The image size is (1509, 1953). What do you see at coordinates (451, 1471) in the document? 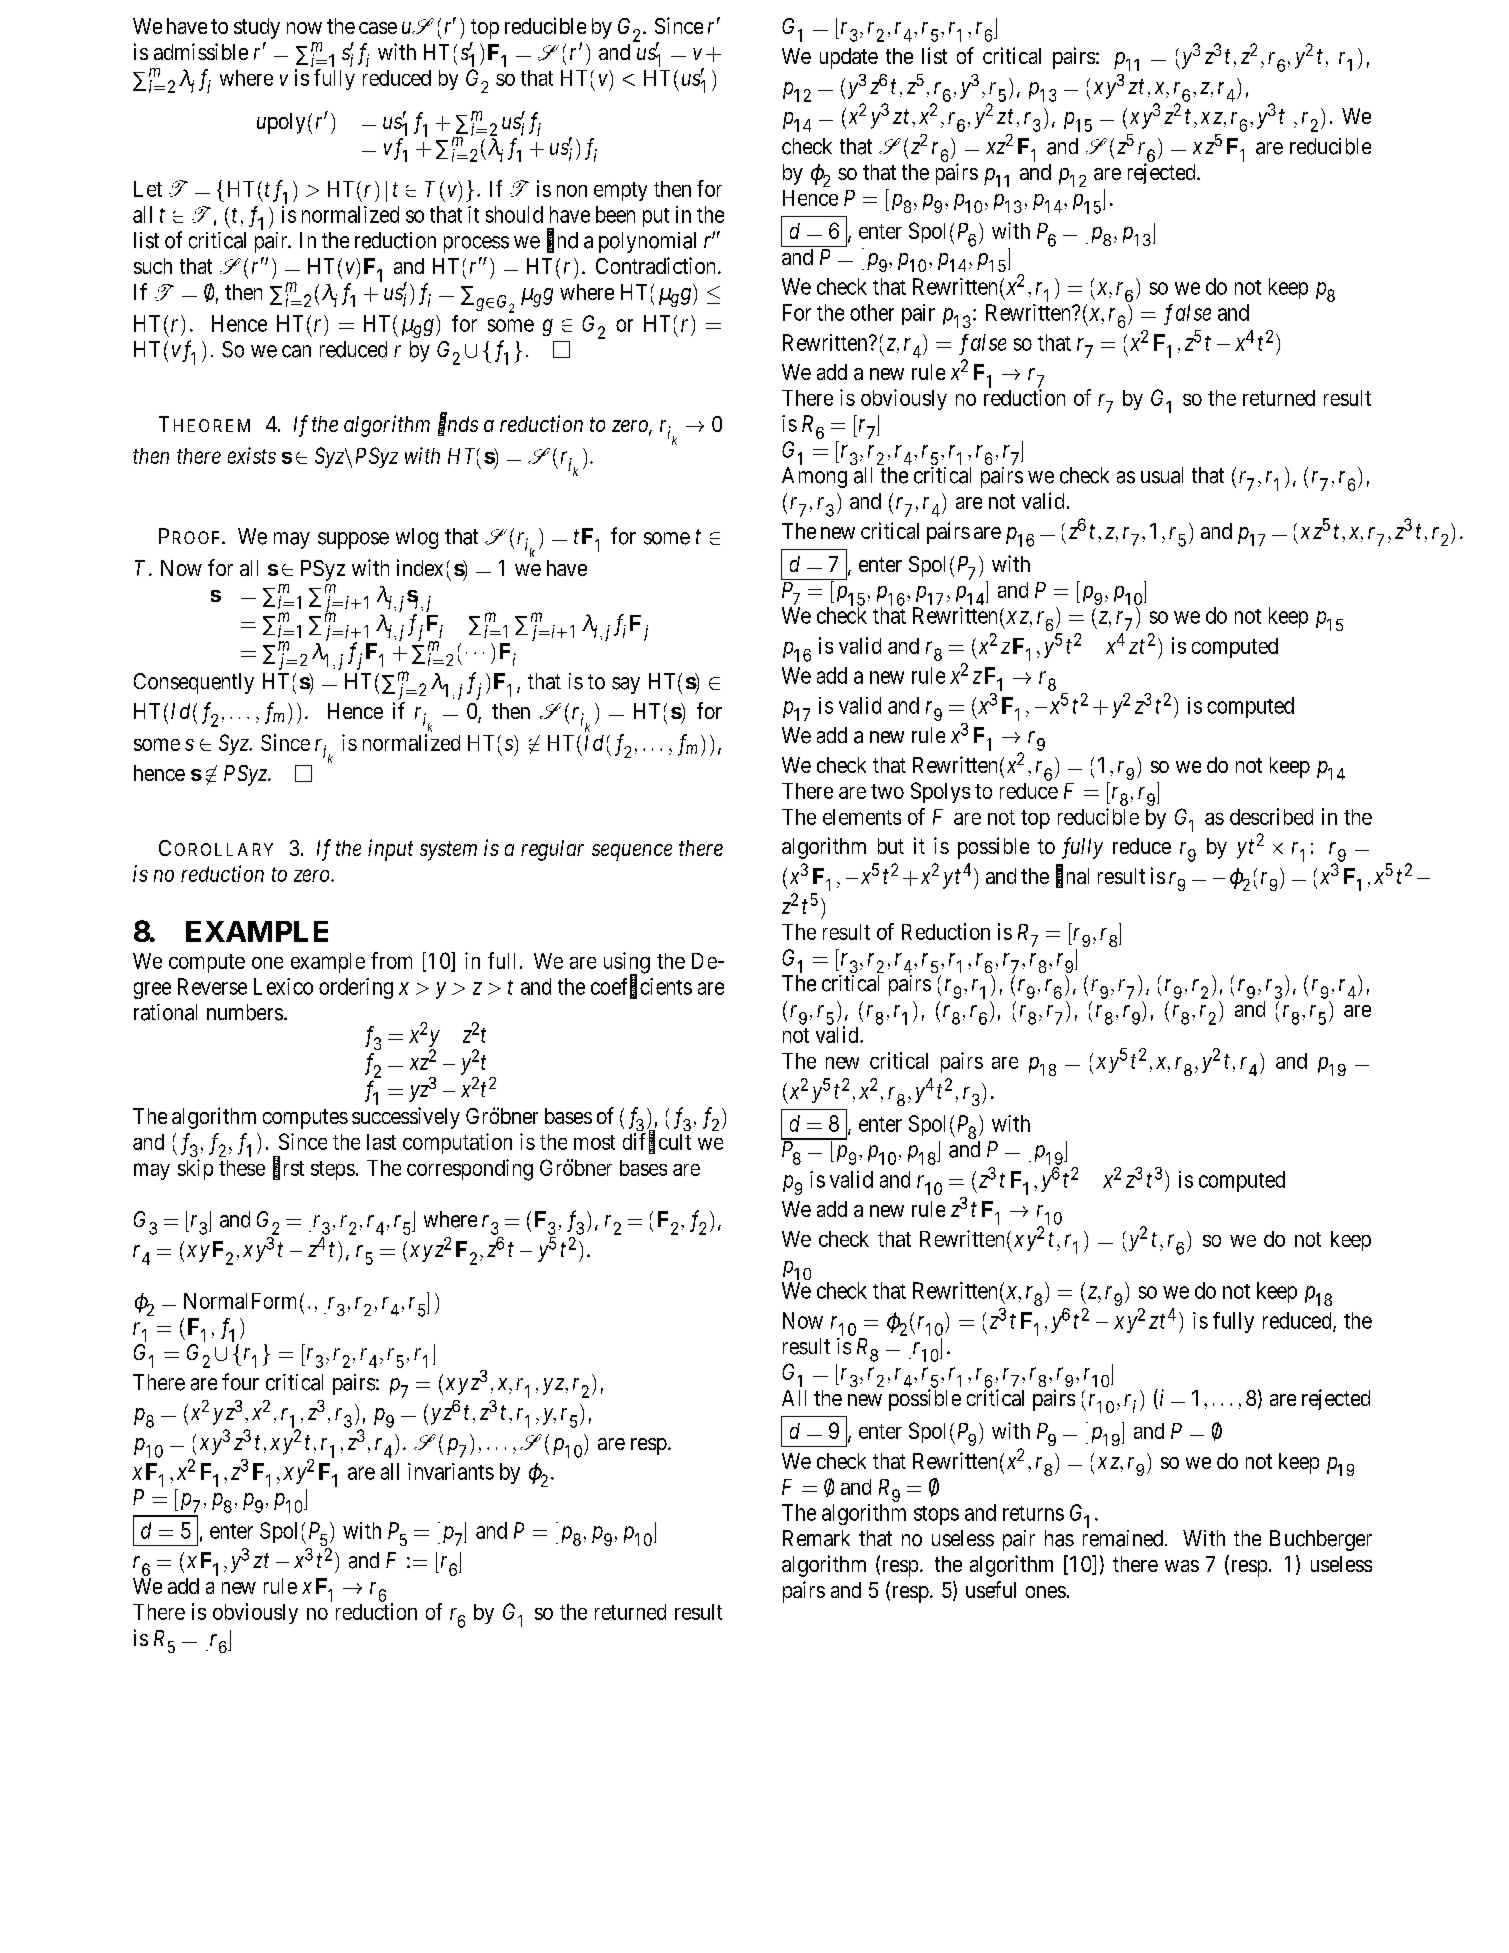
I see `invariants` at bounding box center [451, 1471].
